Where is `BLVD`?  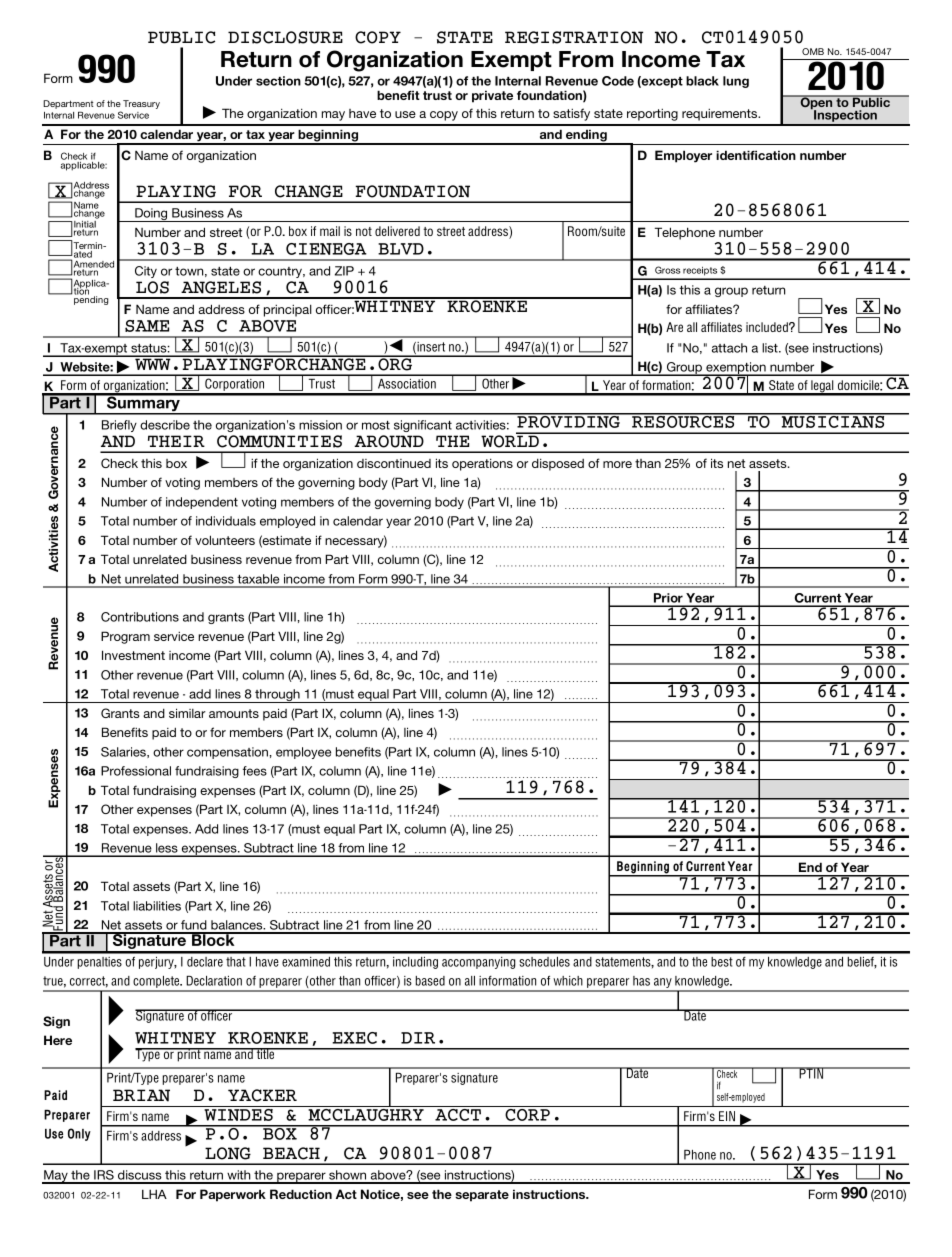 BLVD is located at coordinates (401, 249).
